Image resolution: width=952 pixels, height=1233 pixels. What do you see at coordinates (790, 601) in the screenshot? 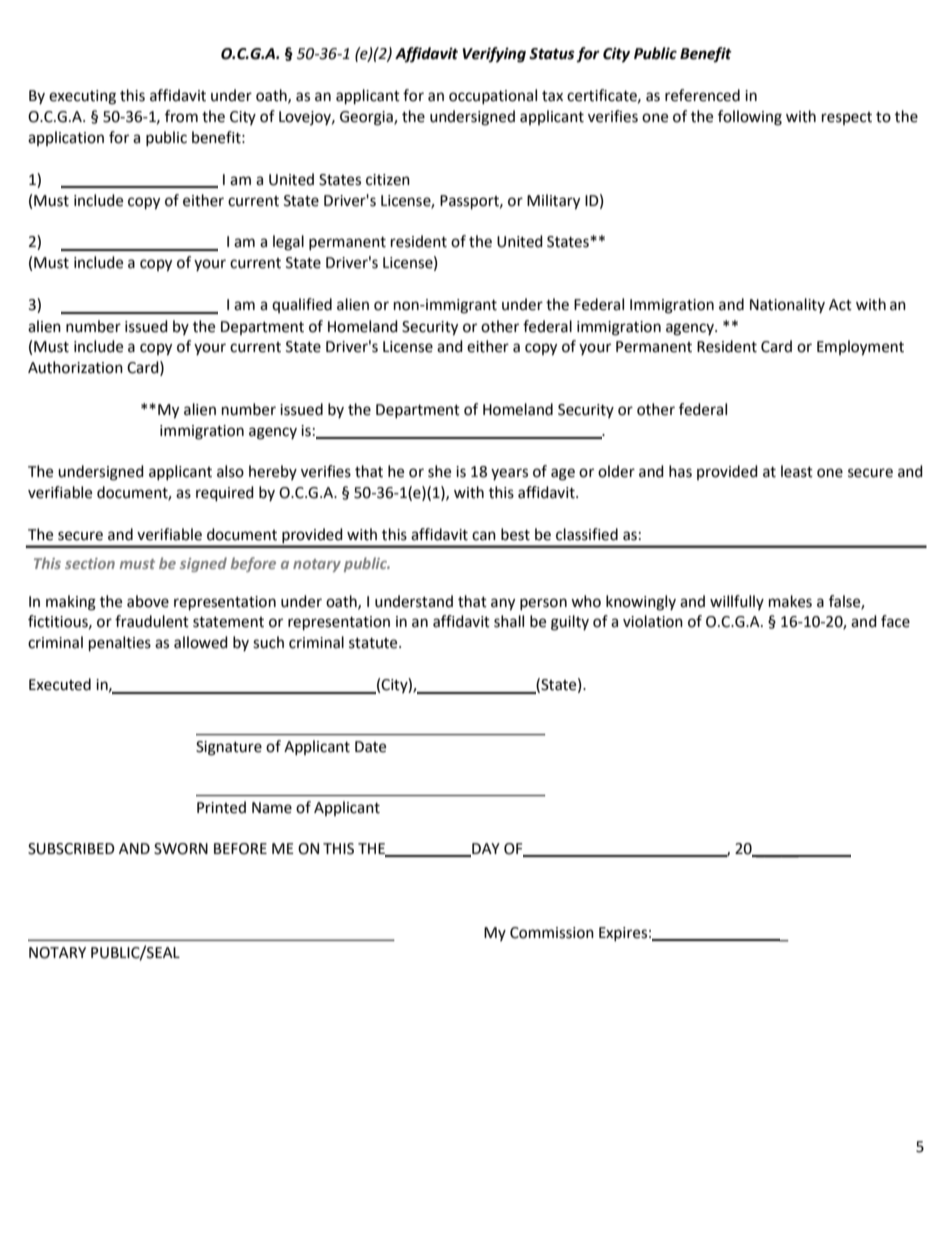
I see `makes` at bounding box center [790, 601].
